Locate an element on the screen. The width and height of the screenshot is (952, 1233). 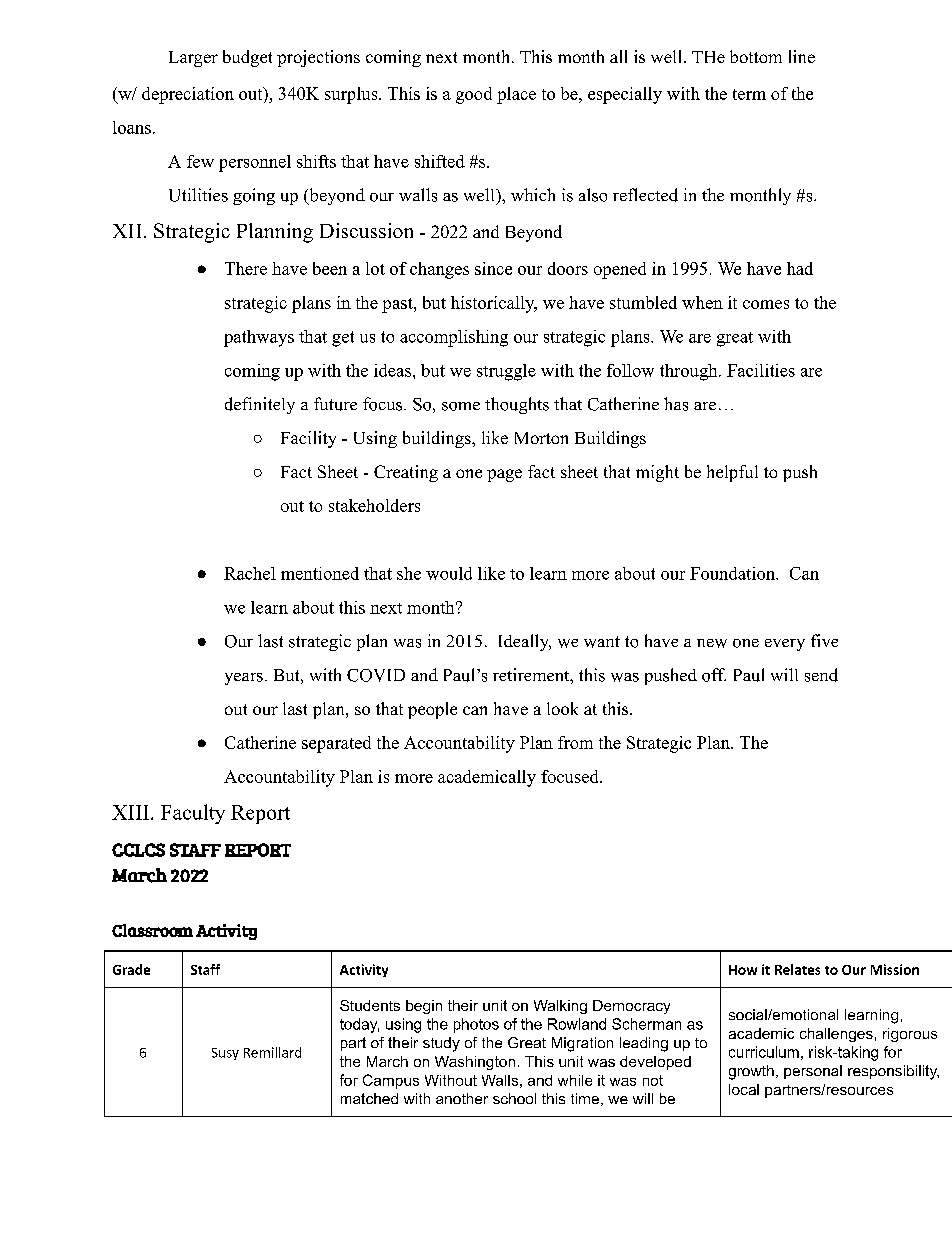
personal is located at coordinates (813, 1072).
